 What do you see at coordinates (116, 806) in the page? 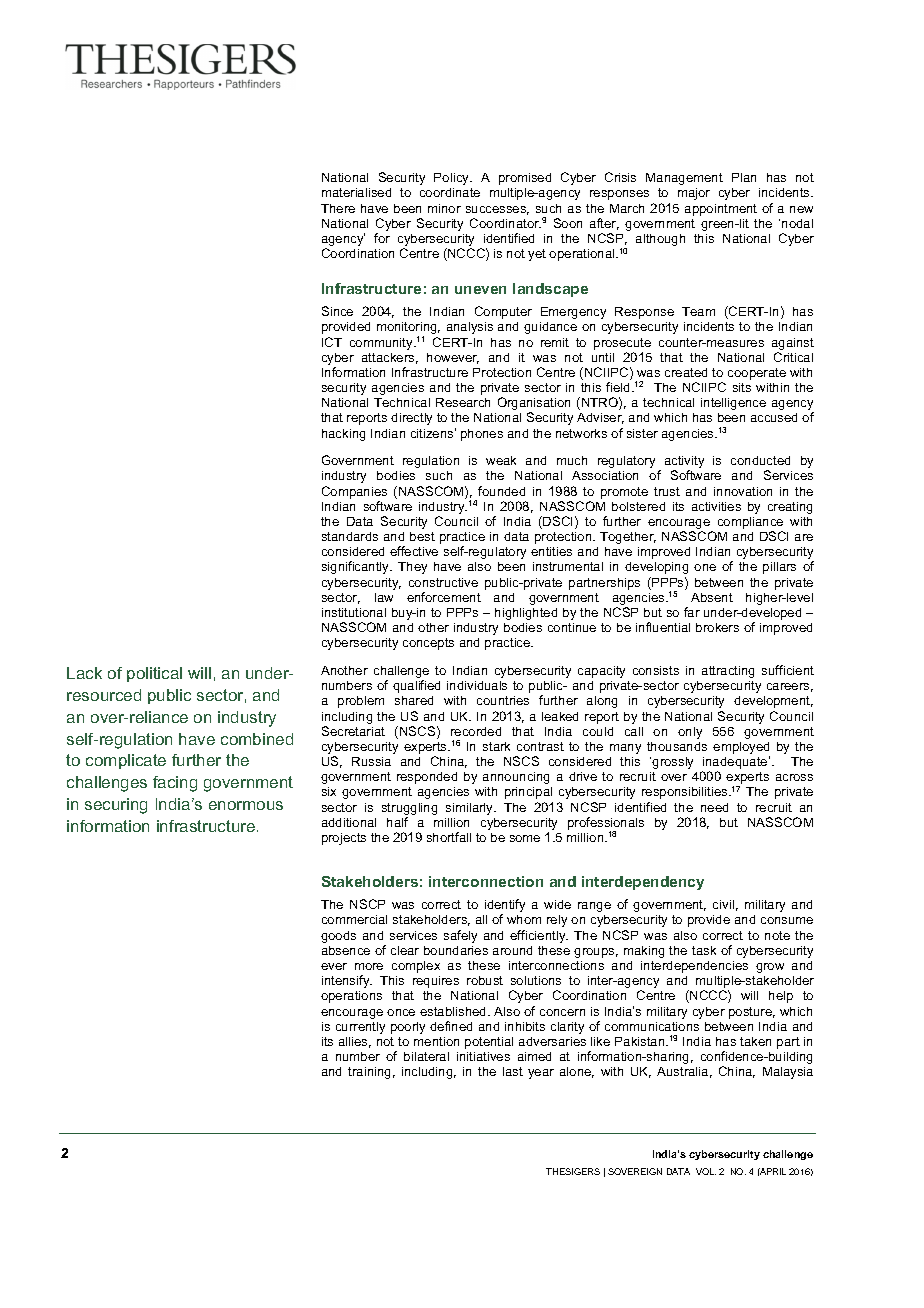
I see `securing` at bounding box center [116, 806].
